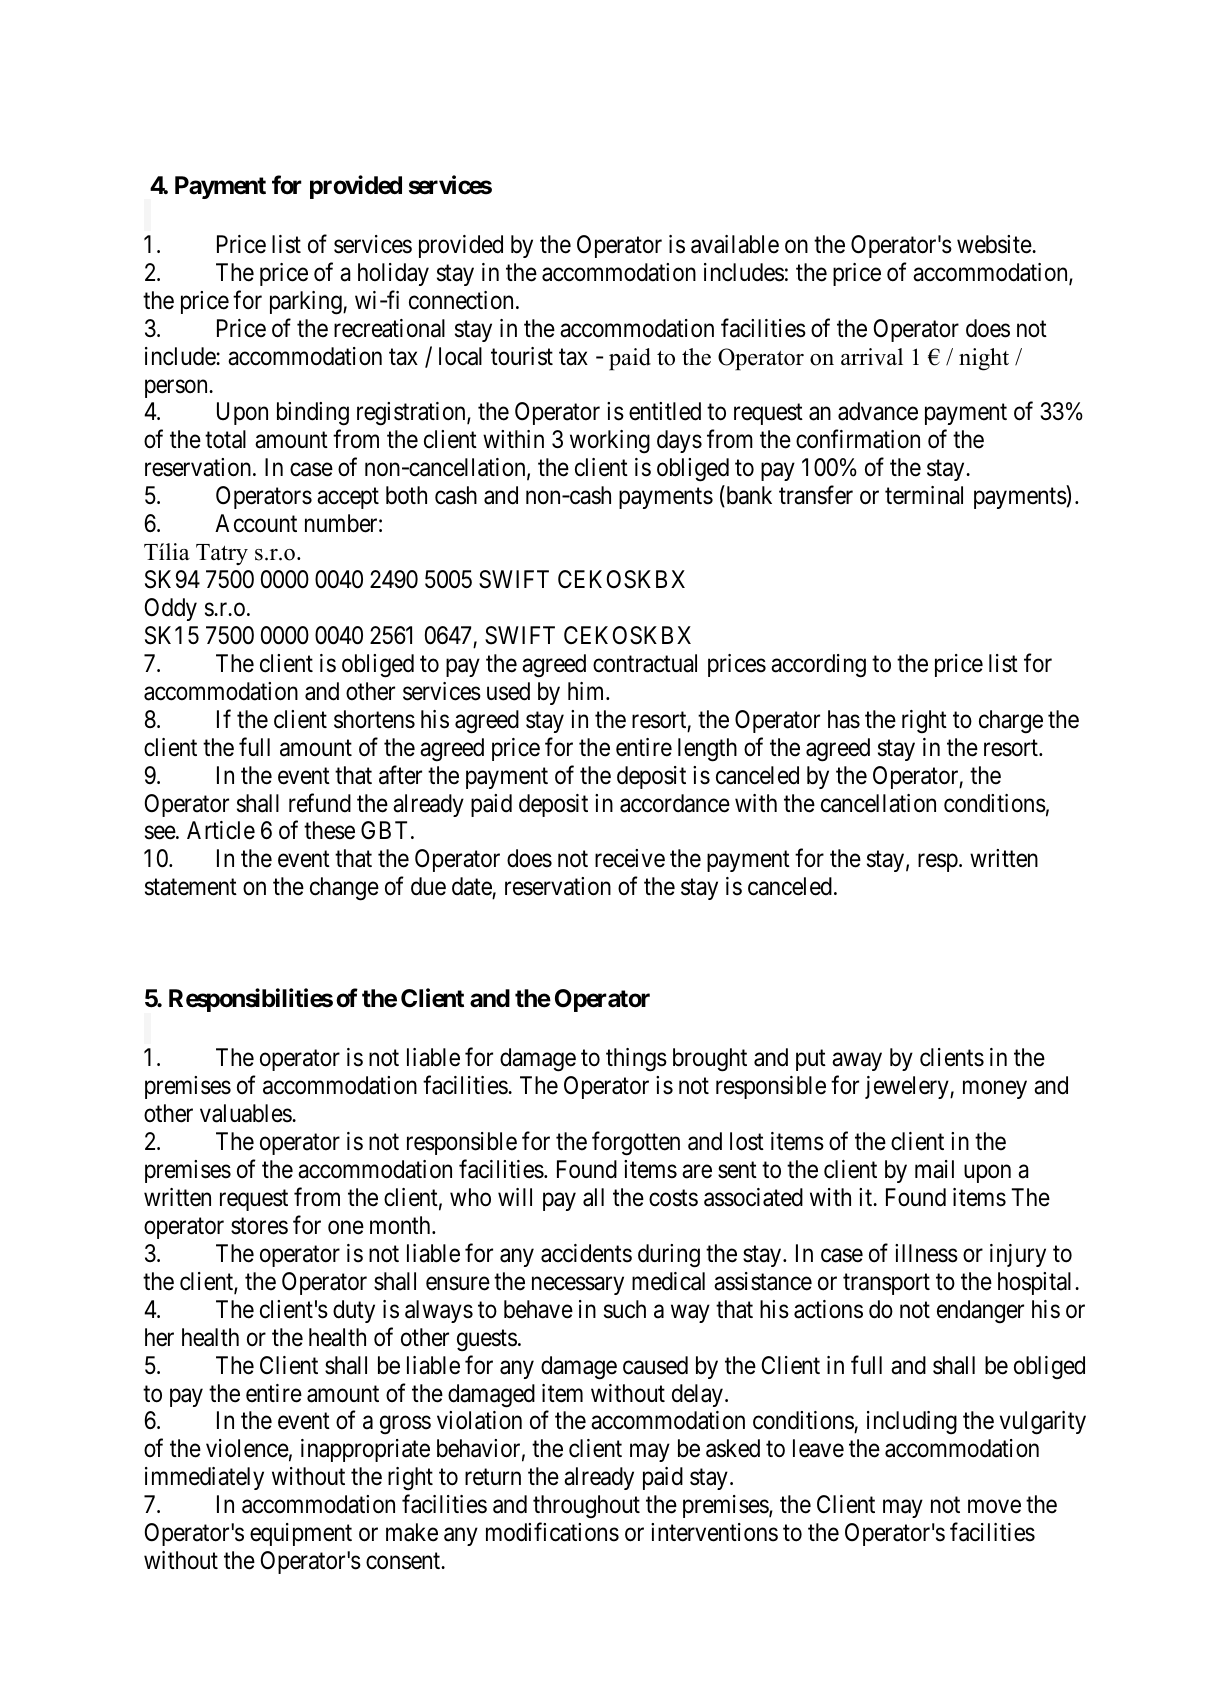  Describe the element at coordinates (995, 244) in the image. I see `website` at that location.
